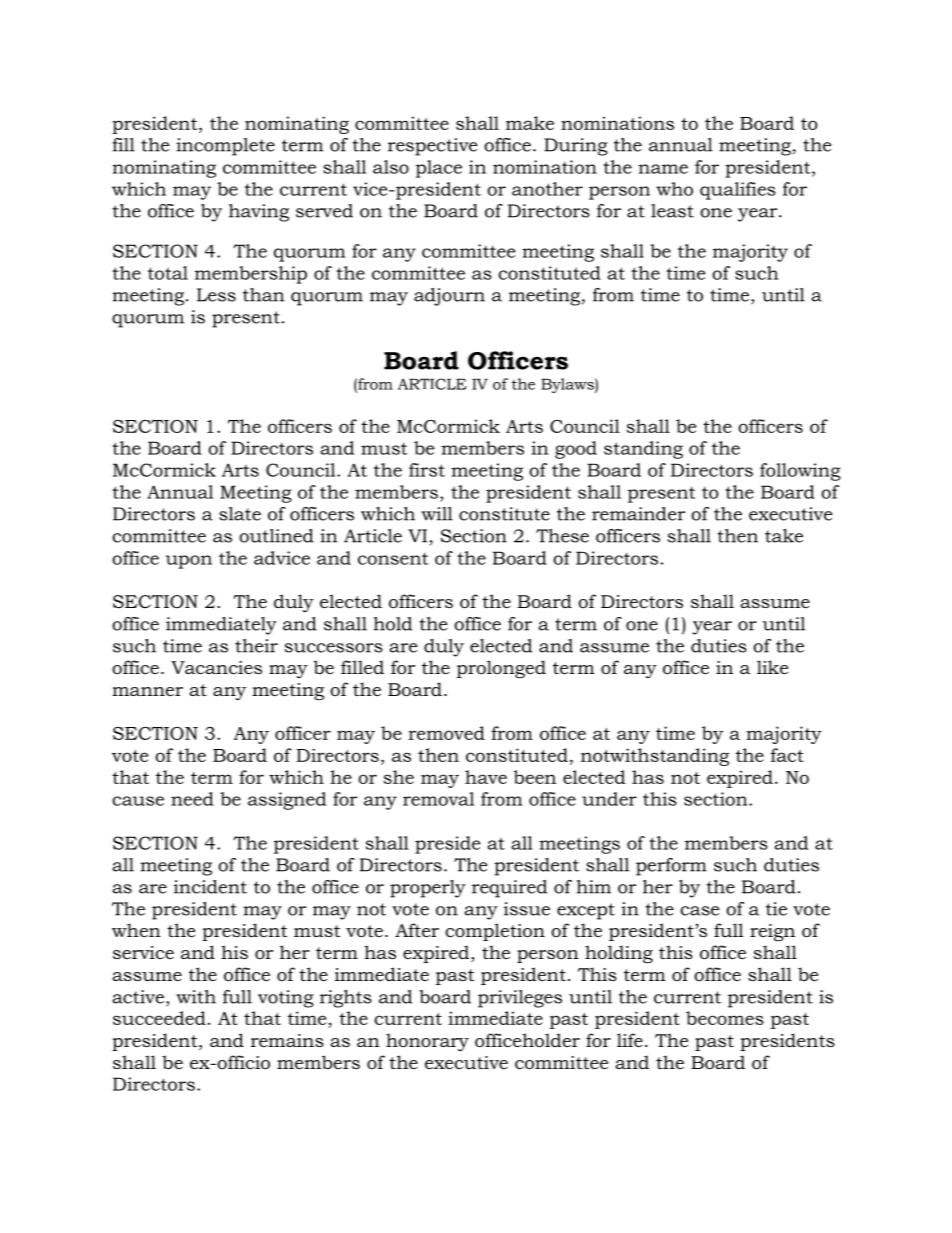  I want to click on following, so click(800, 472).
